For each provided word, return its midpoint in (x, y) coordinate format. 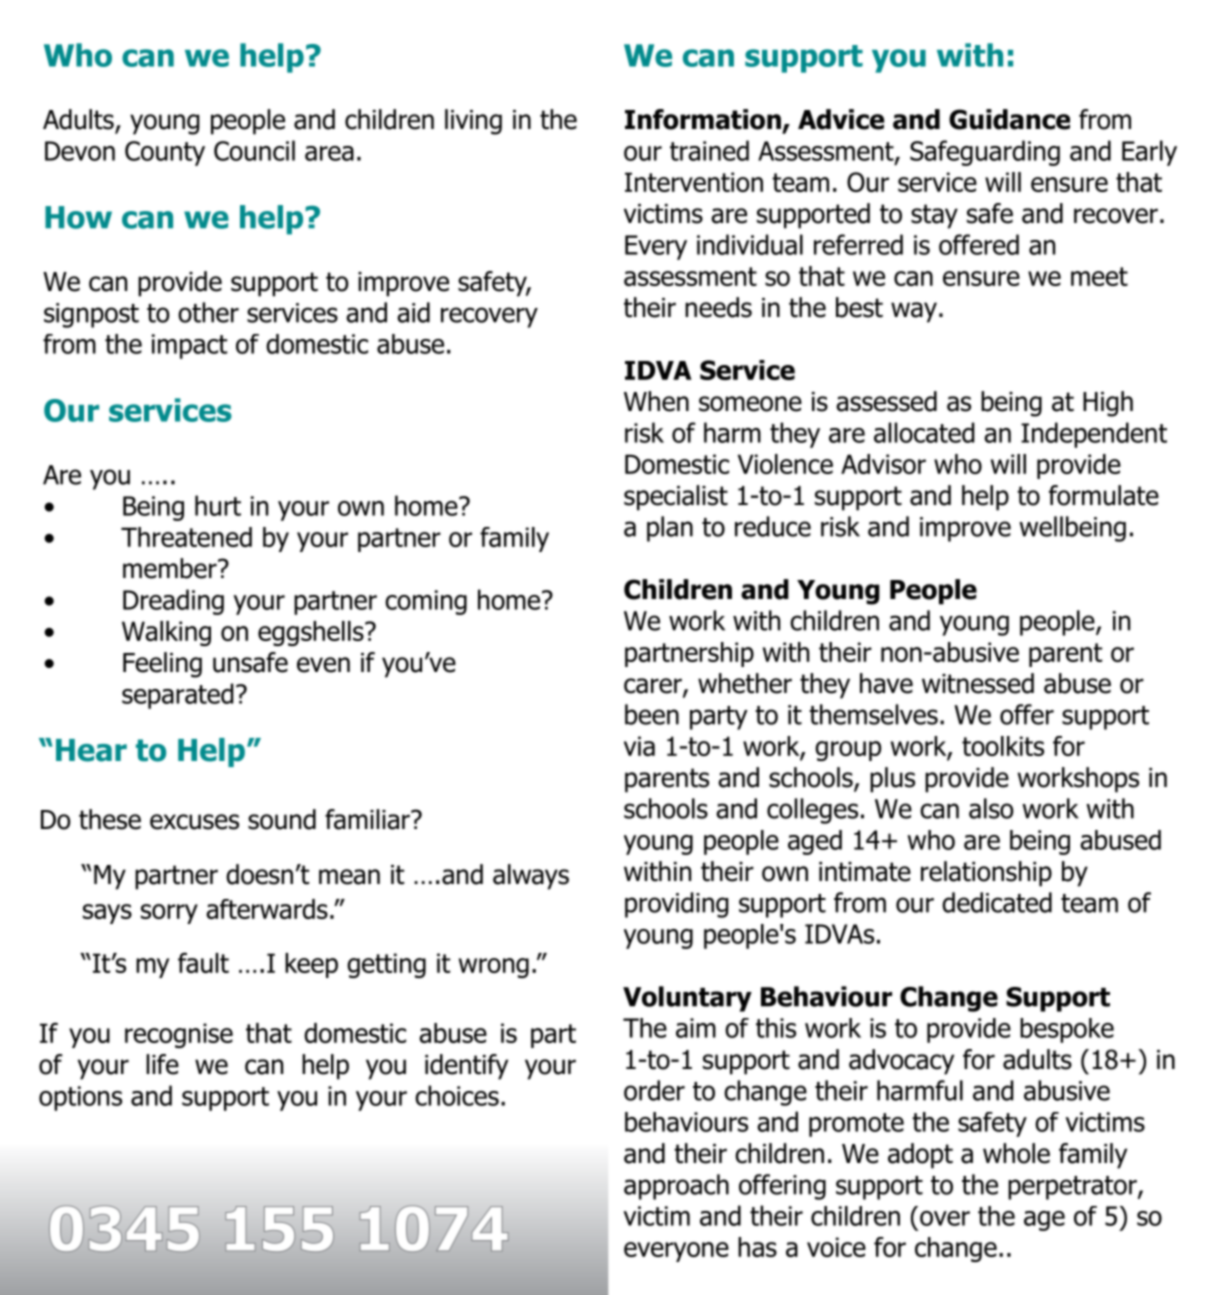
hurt (218, 505)
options (80, 1098)
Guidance (1009, 119)
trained (709, 150)
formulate (1104, 495)
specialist (676, 498)
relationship (986, 874)
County (165, 153)
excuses (194, 822)
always (531, 877)
